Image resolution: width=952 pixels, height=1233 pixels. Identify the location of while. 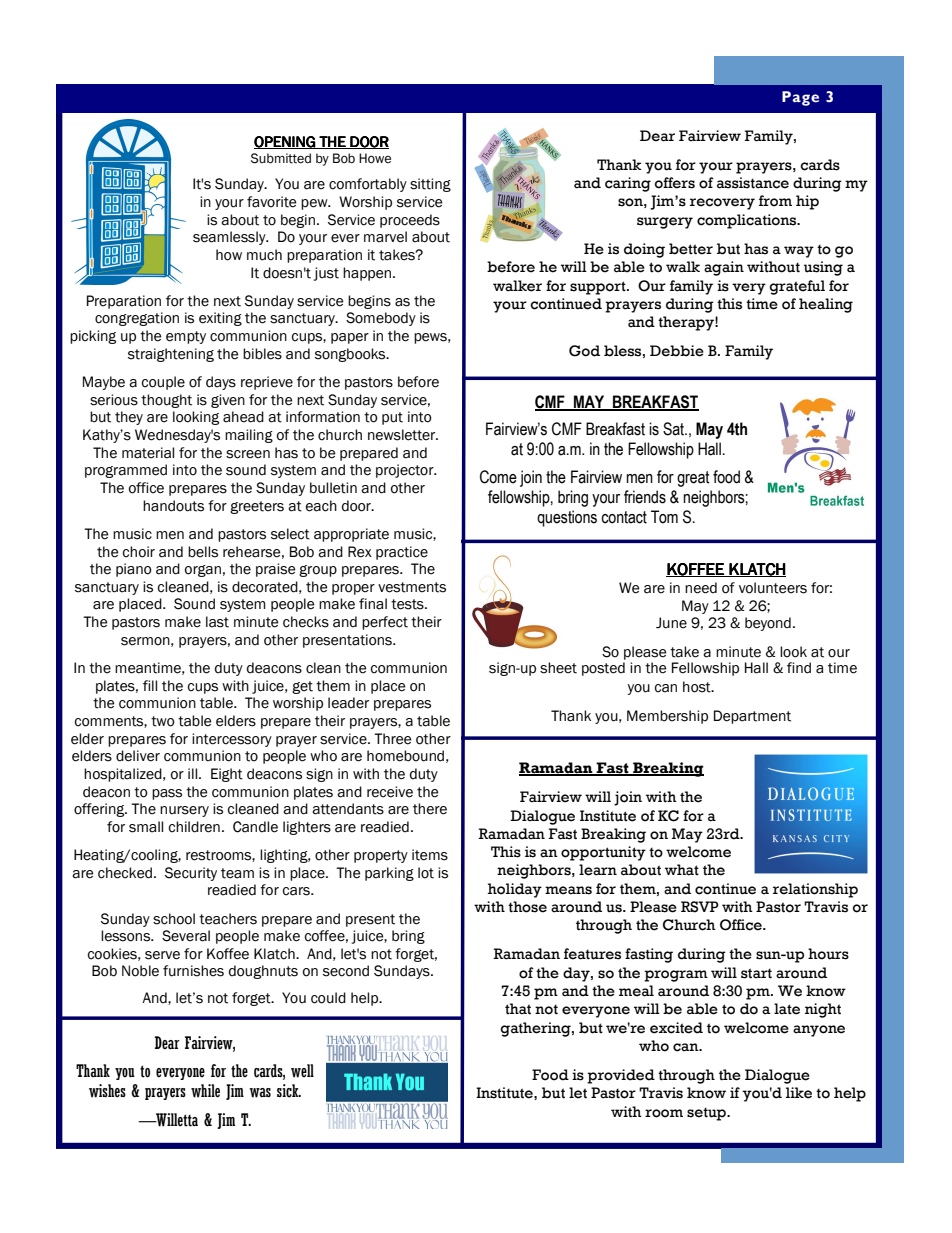
(205, 1091).
